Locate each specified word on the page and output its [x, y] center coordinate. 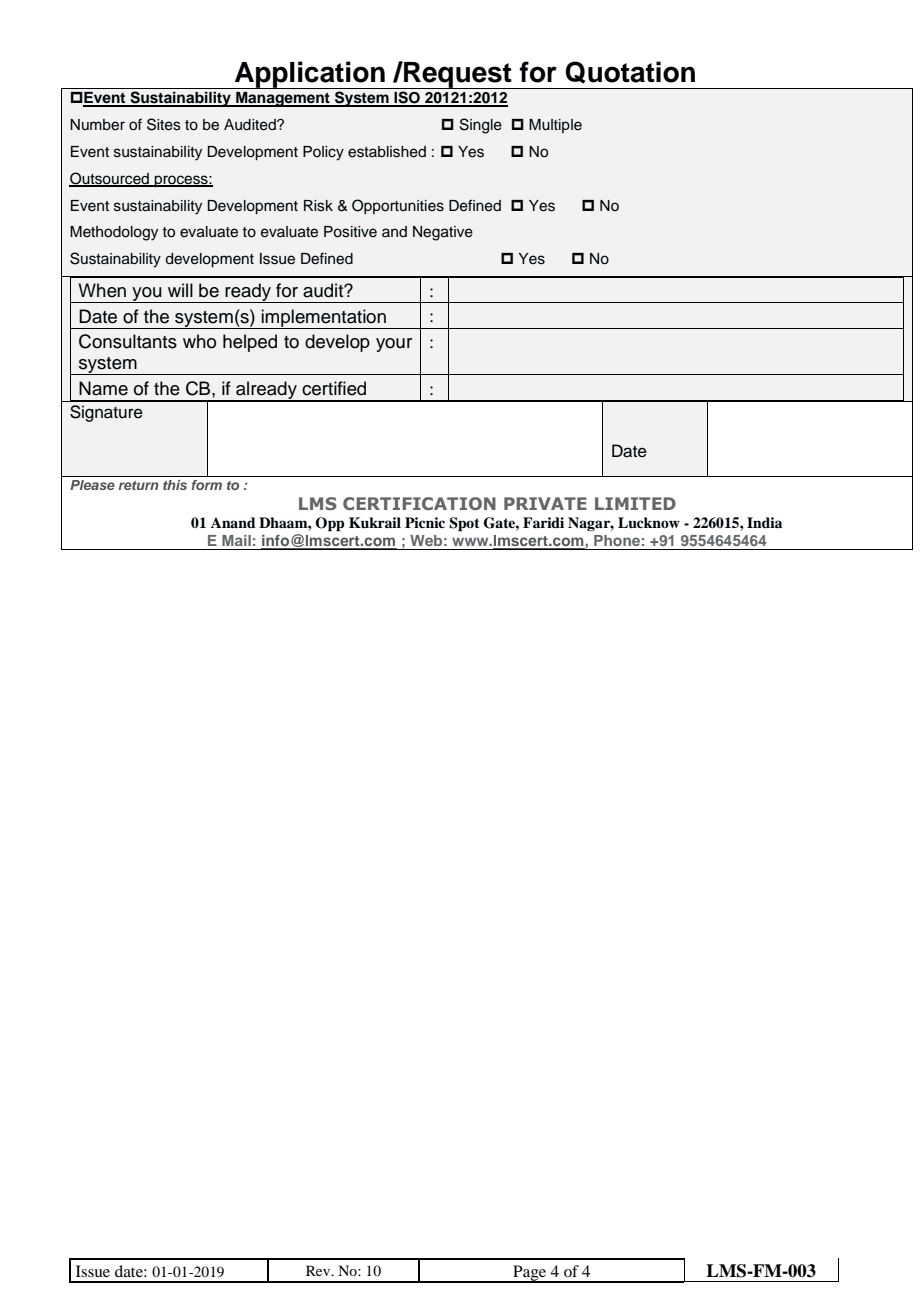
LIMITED [635, 503]
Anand [233, 522]
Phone [617, 540]
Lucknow [649, 523]
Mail [236, 540]
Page [530, 1274]
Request [458, 75]
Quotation [630, 72]
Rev [319, 1270]
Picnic [425, 522]
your [394, 345]
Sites [164, 124]
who [199, 341]
